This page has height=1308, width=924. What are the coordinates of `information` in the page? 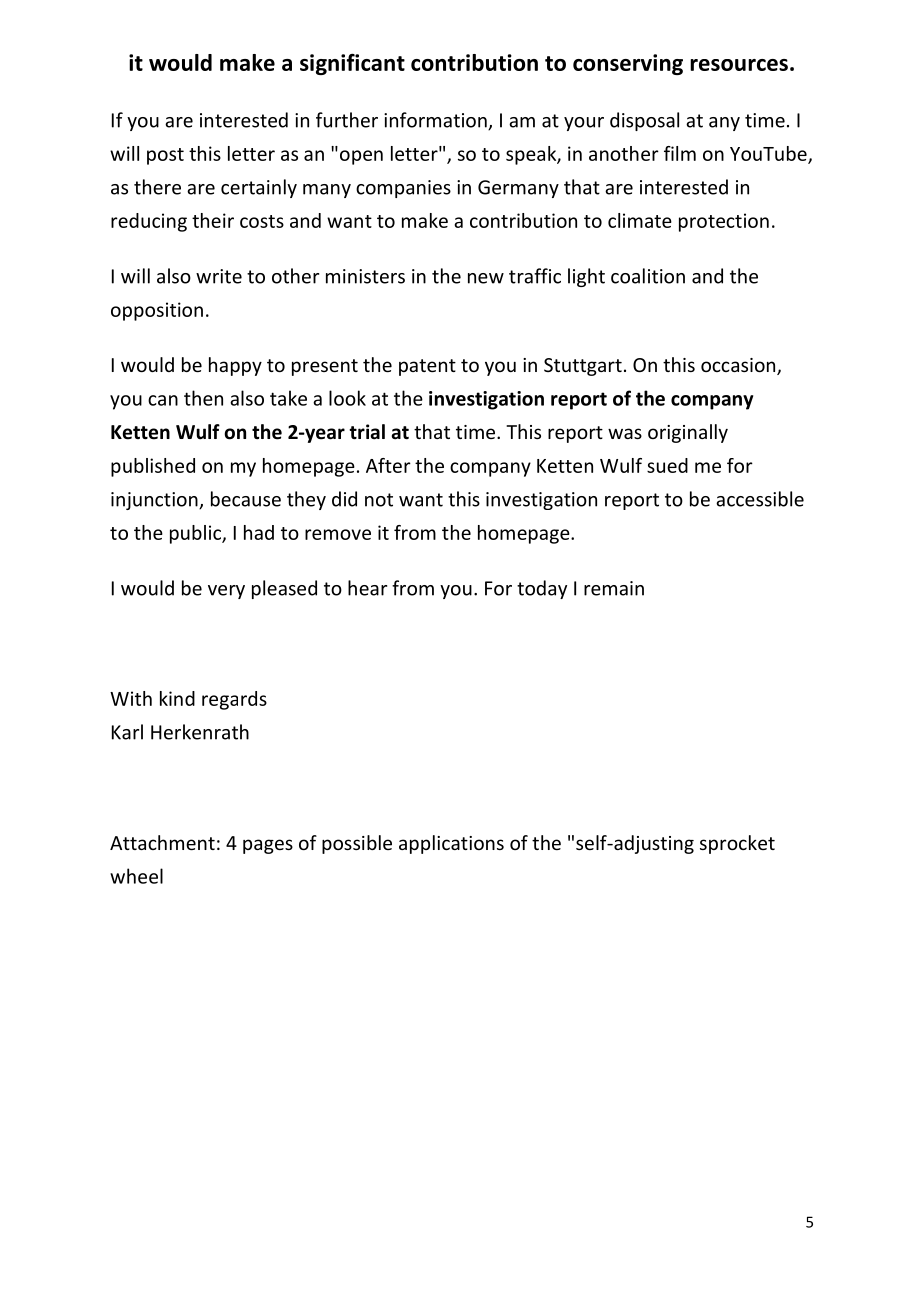 It's located at (436, 121).
